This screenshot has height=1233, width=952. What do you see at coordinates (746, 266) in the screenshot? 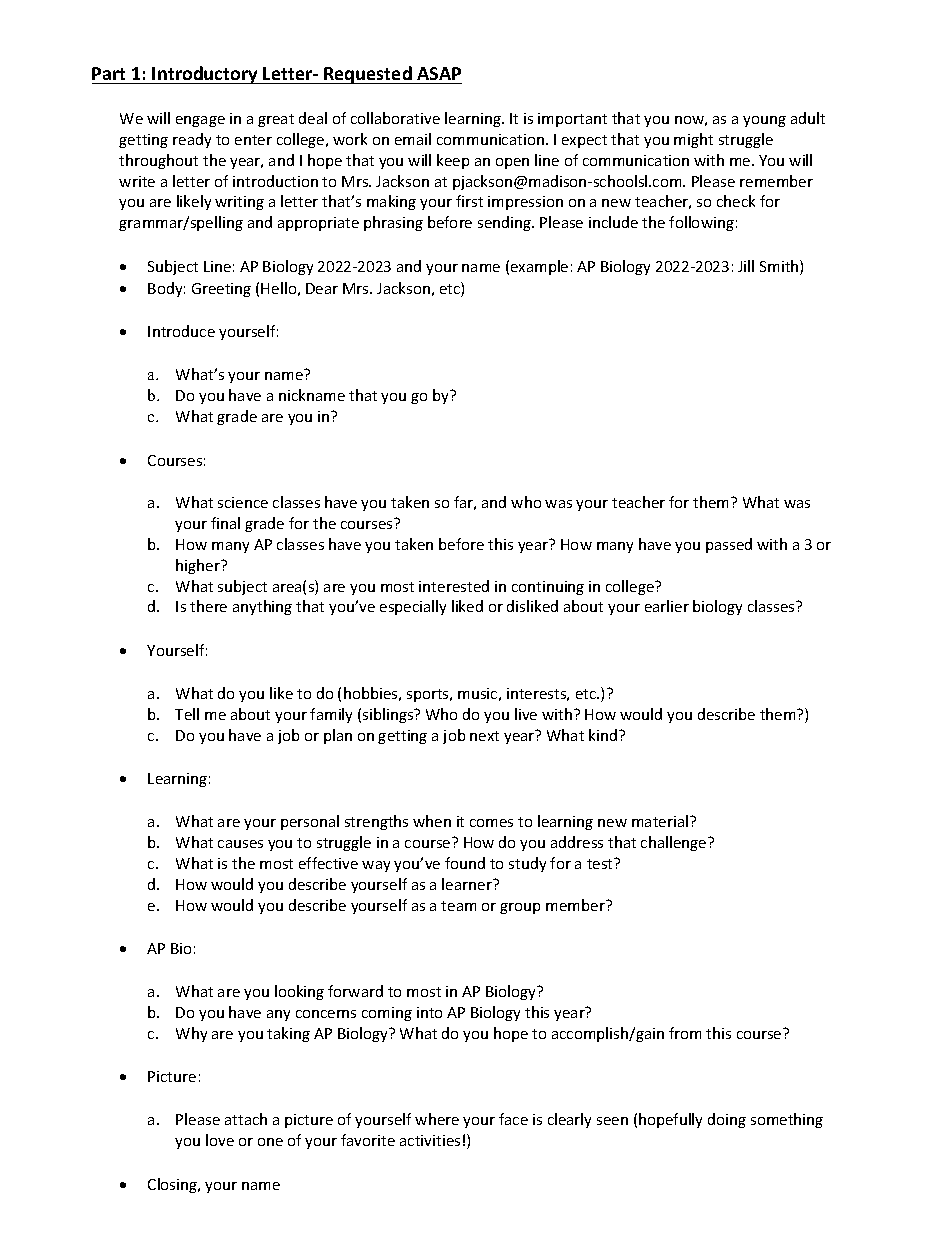
I see `Jill` at bounding box center [746, 266].
